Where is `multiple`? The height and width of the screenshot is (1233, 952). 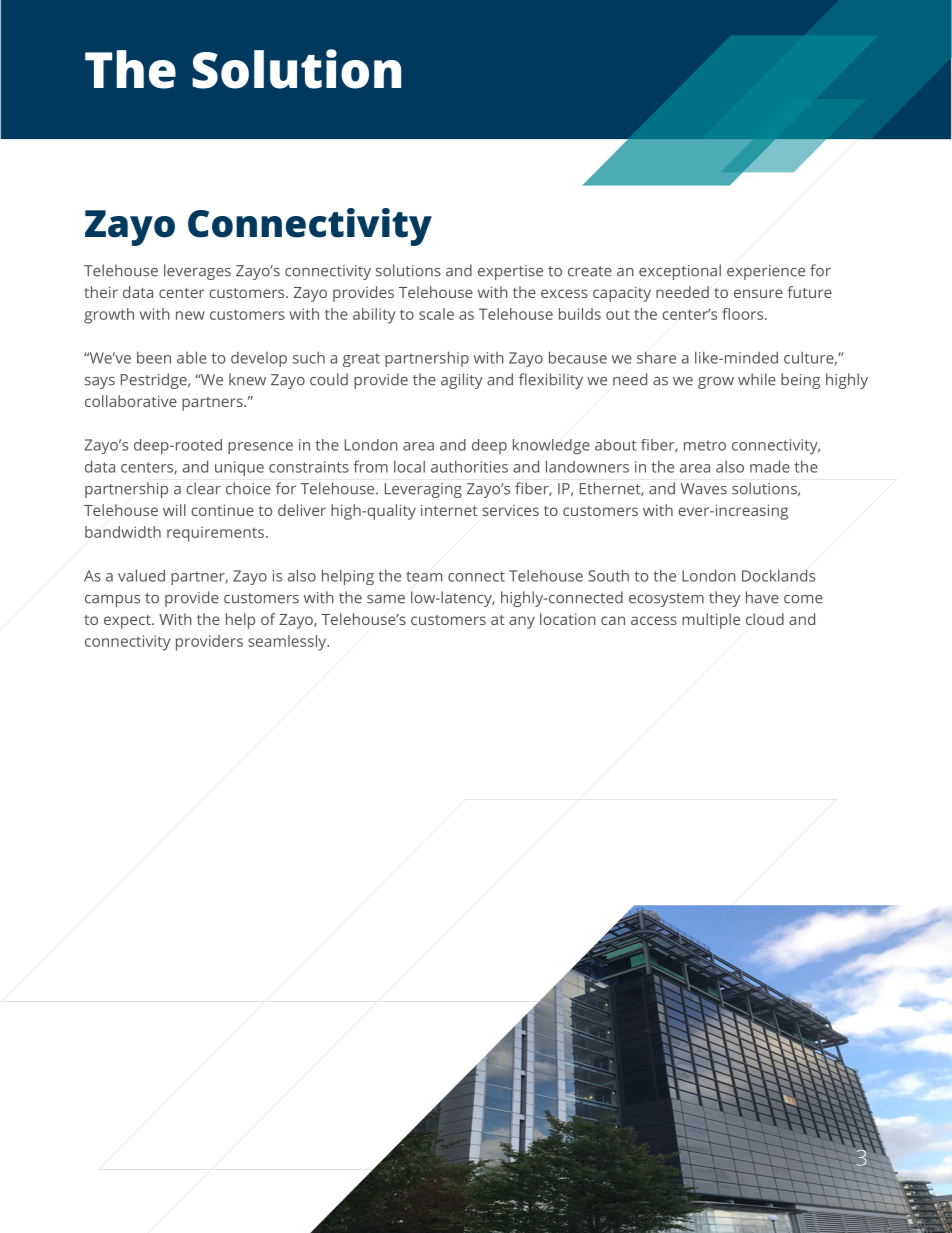
multiple is located at coordinates (711, 621).
